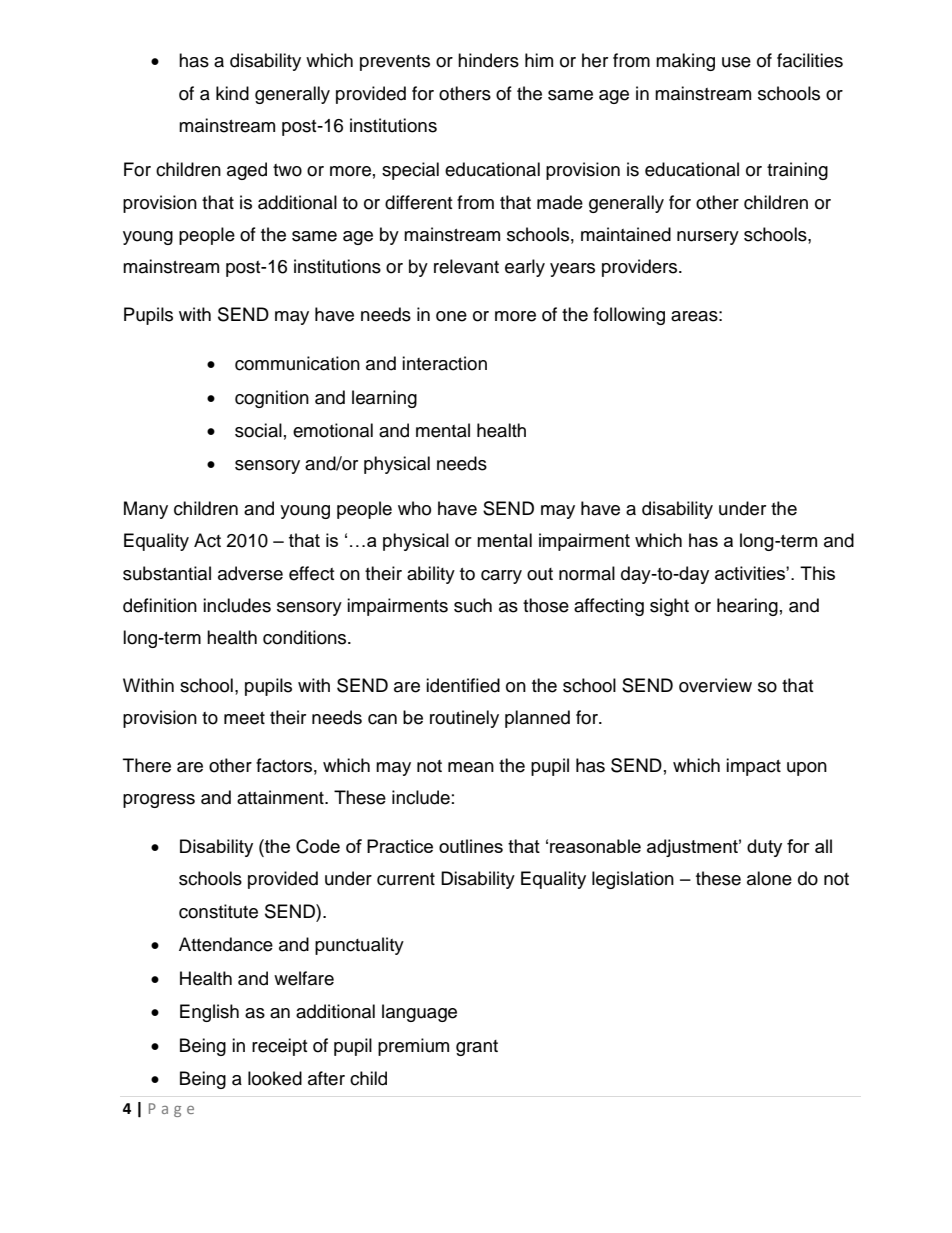 The width and height of the screenshot is (952, 1233). What do you see at coordinates (817, 573) in the screenshot?
I see `This` at bounding box center [817, 573].
